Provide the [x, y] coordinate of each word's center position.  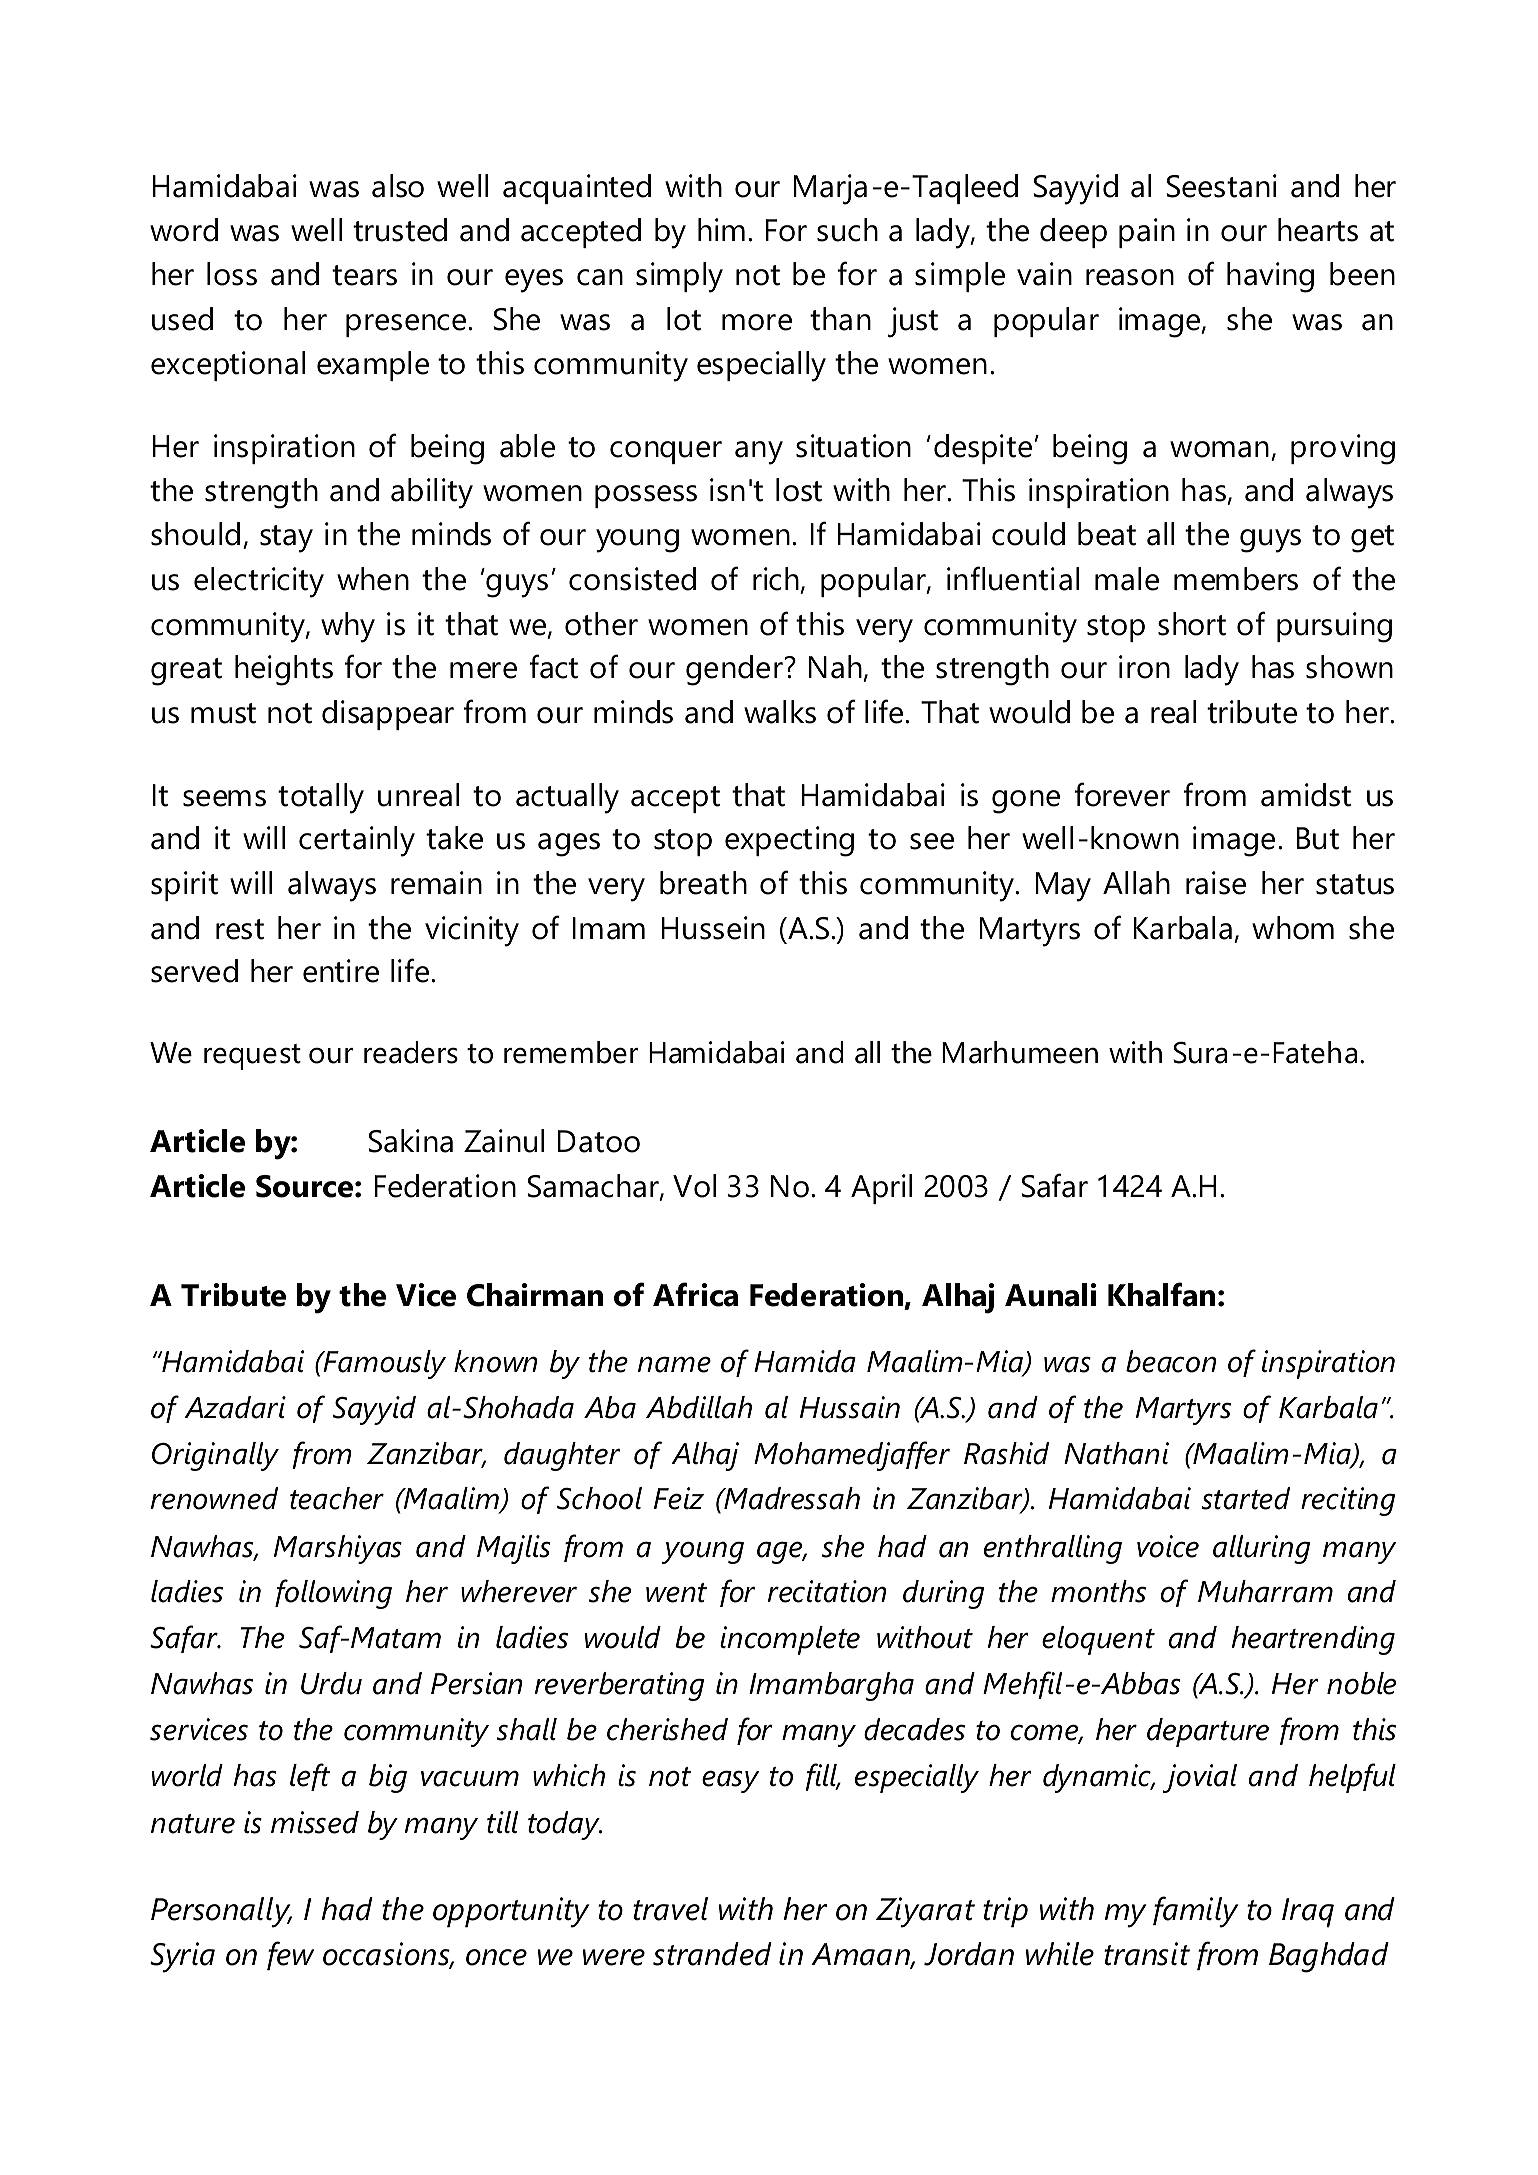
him [721, 229]
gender [734, 670]
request [252, 1057]
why [348, 627]
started [1246, 1498]
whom [1293, 928]
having [1270, 277]
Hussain [850, 1407]
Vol [694, 1186]
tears [364, 275]
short [1192, 624]
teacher [337, 1498]
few [290, 1955]
